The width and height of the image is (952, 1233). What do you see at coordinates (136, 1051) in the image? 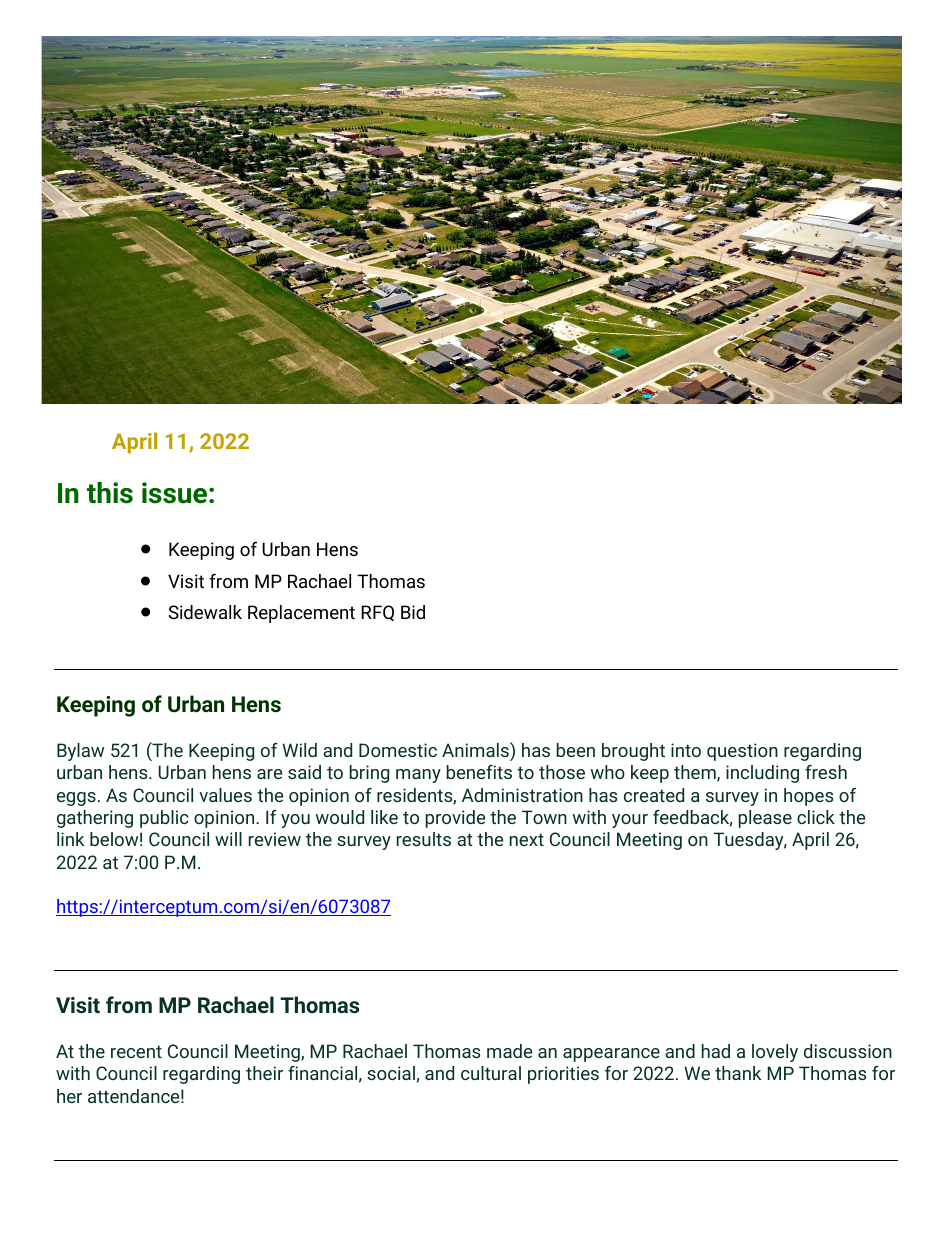
I see `recent` at bounding box center [136, 1051].
